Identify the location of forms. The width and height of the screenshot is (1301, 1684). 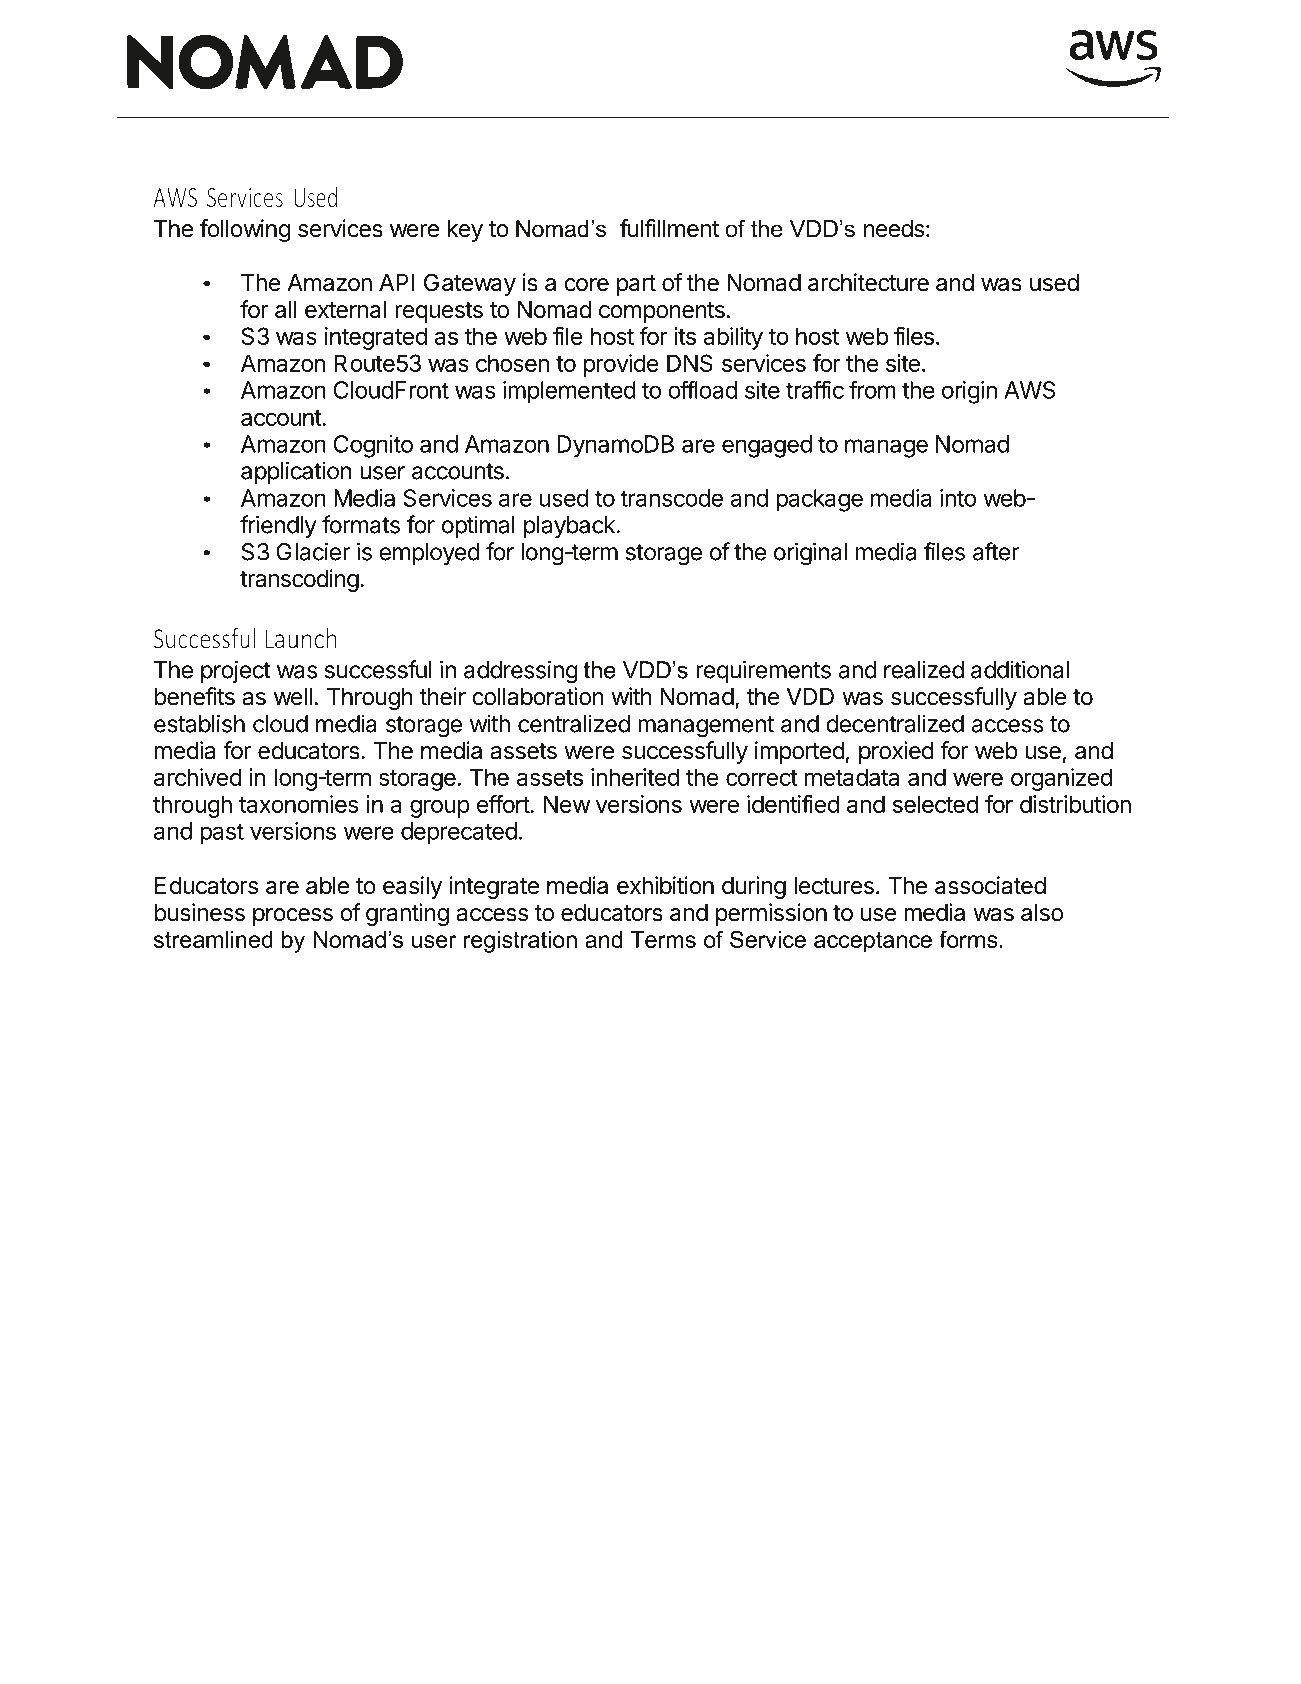
(968, 939).
